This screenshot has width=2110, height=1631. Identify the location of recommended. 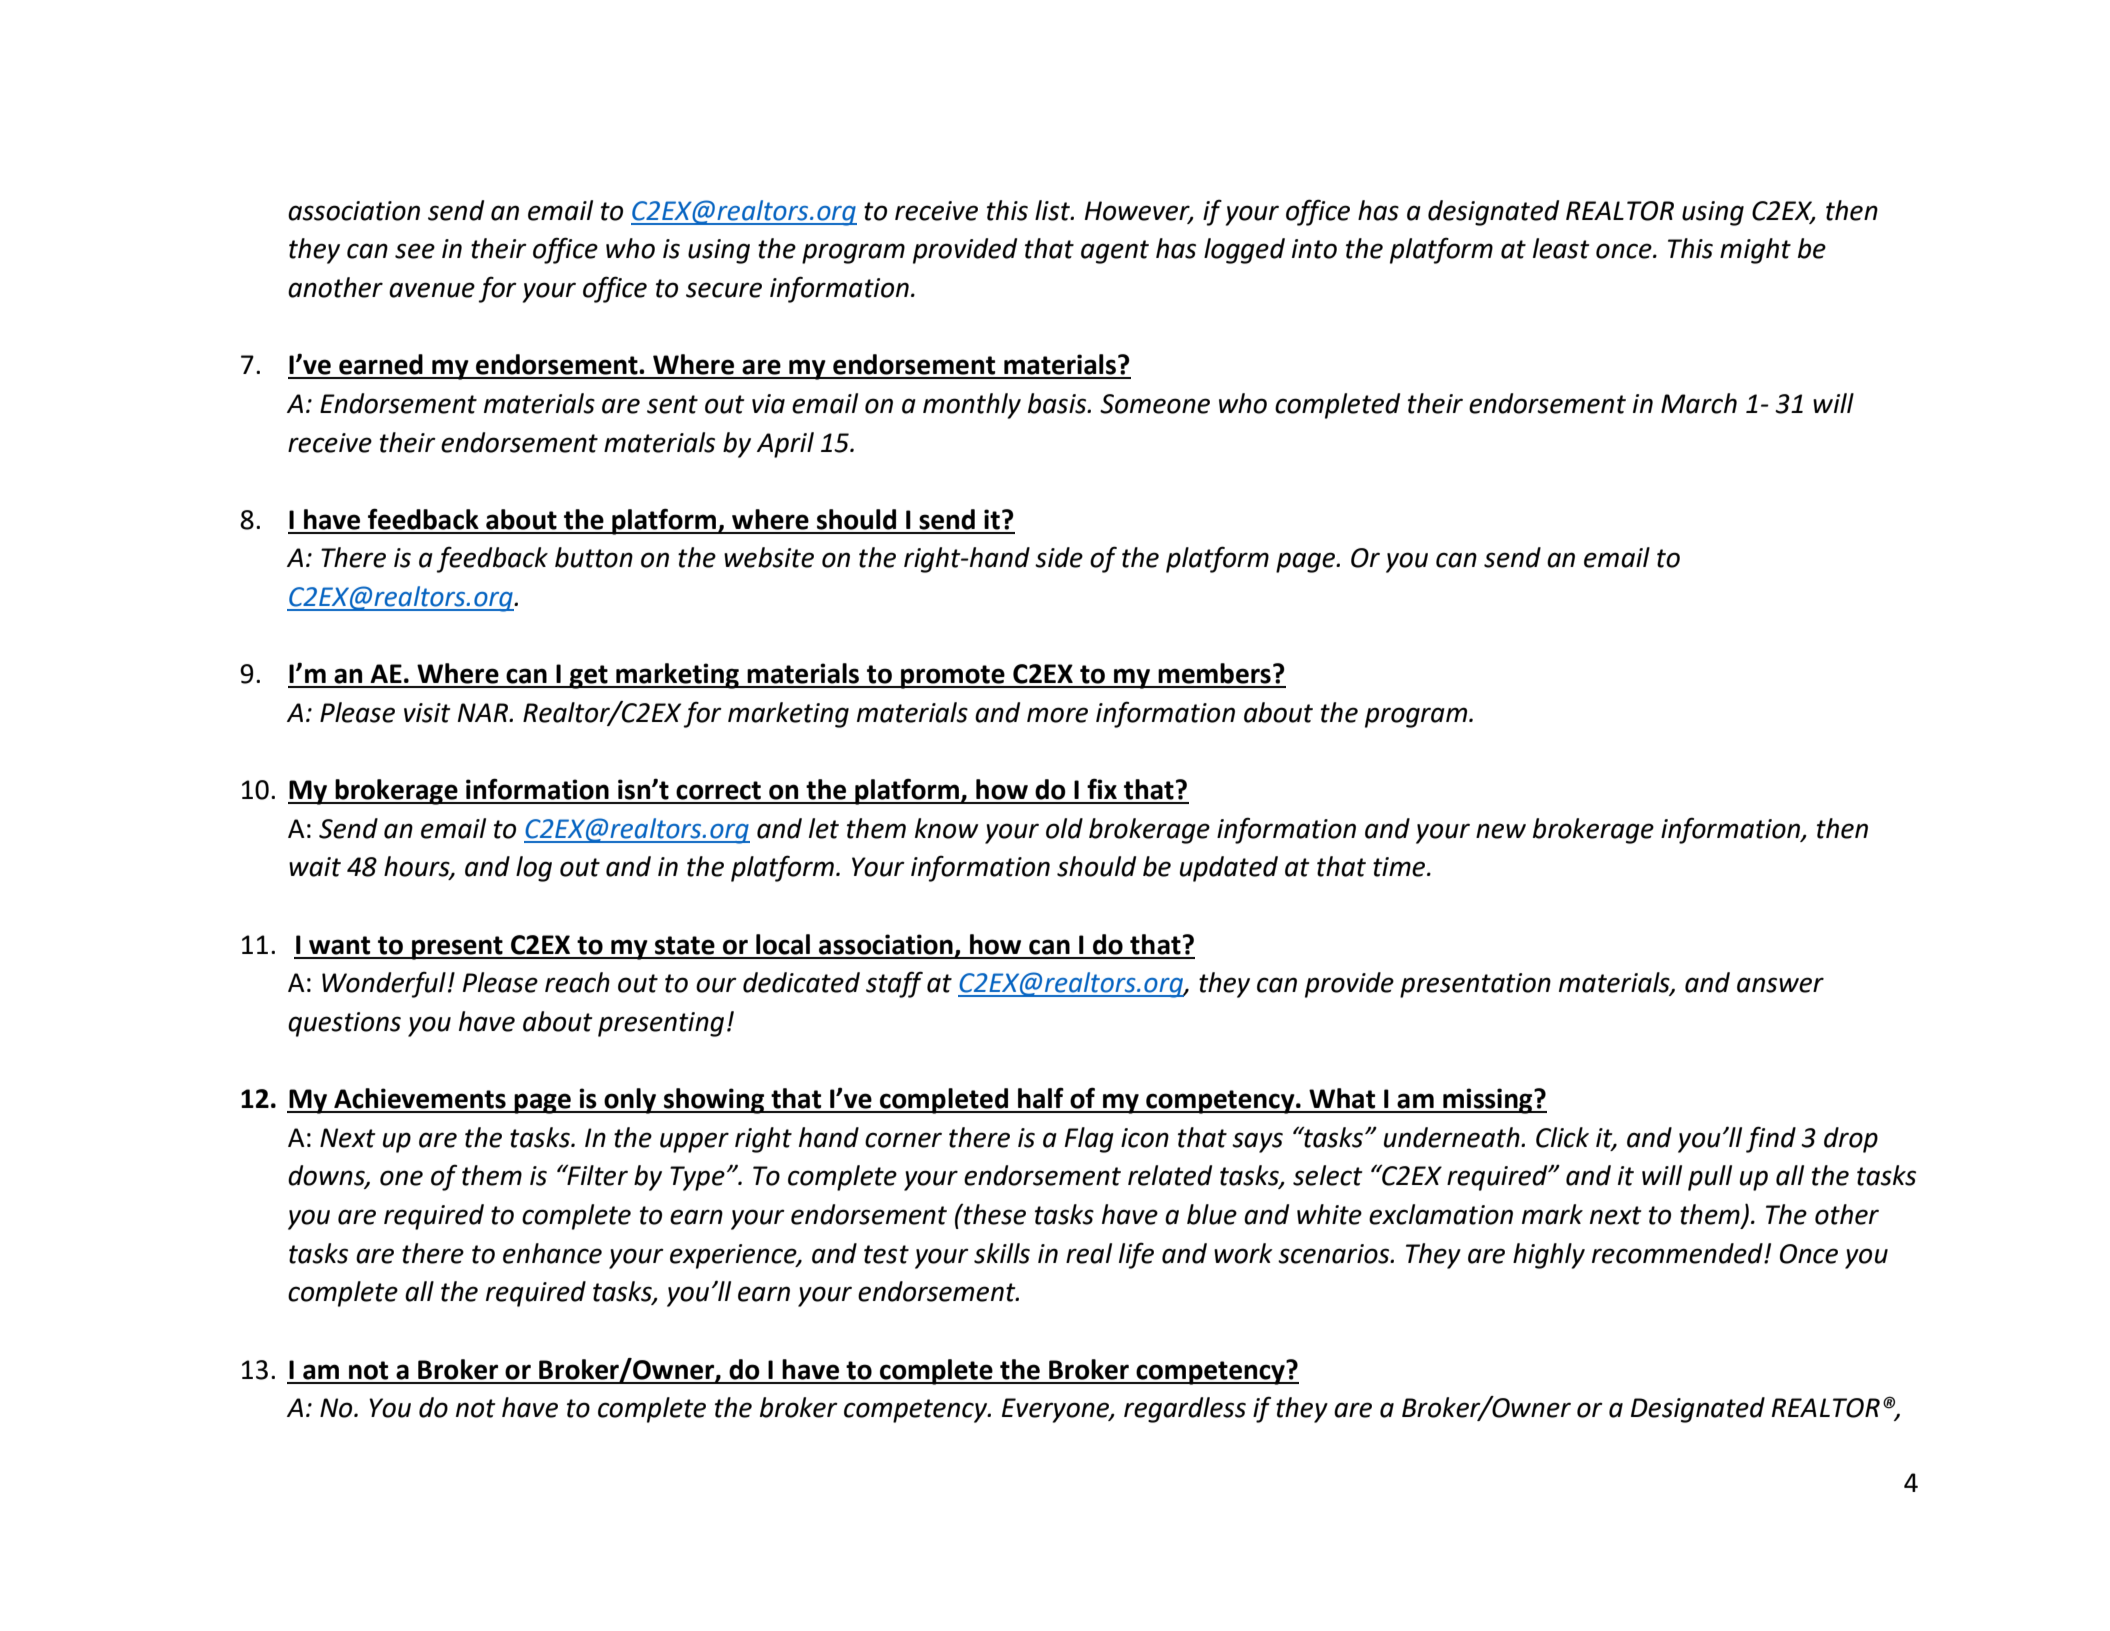
(1678, 1253).
